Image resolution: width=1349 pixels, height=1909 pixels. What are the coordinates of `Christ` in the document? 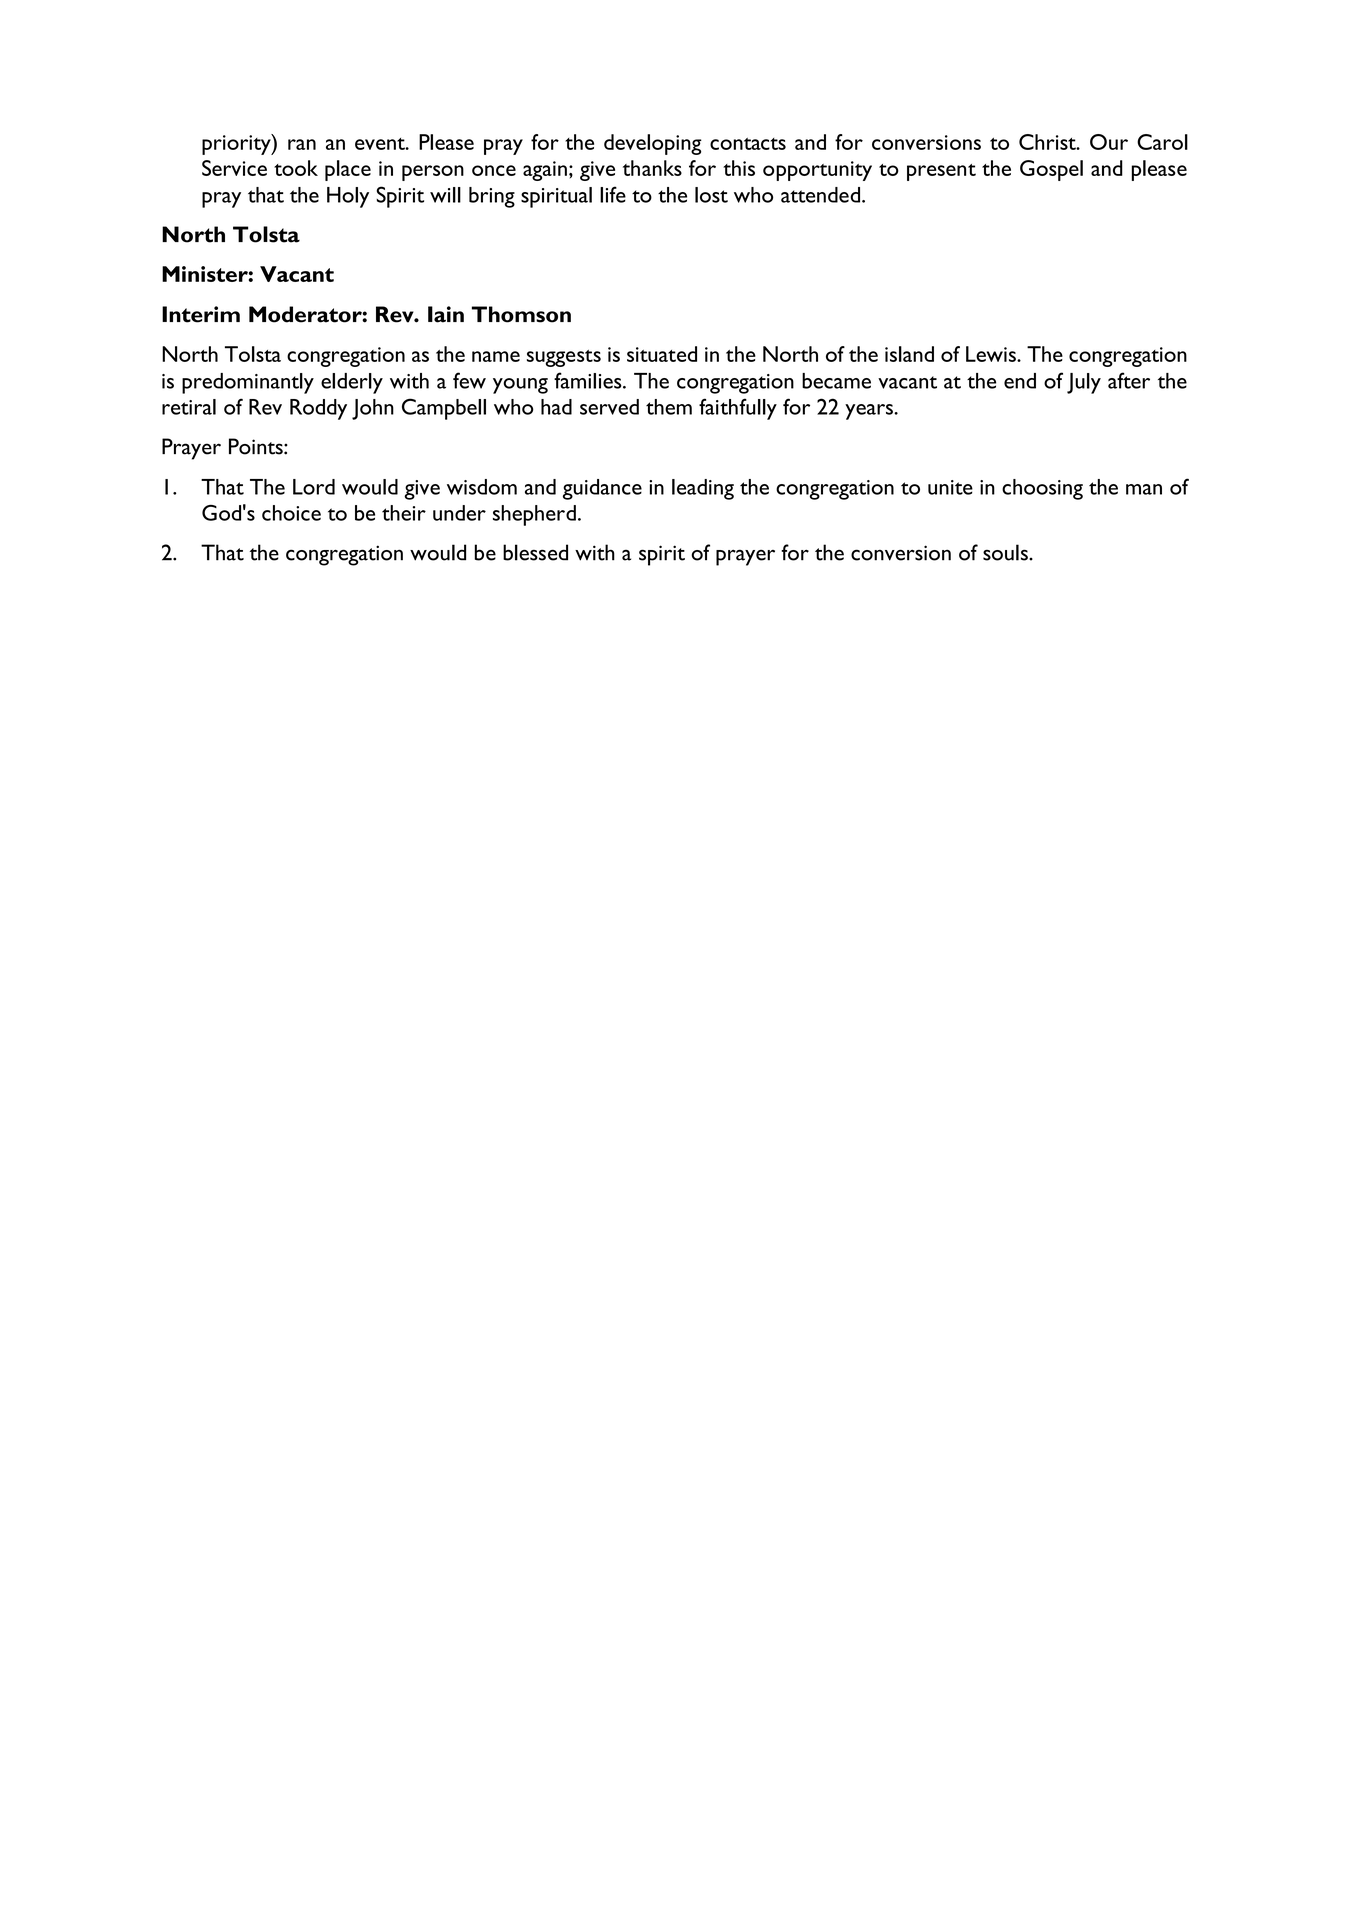 It's located at (1048, 142).
